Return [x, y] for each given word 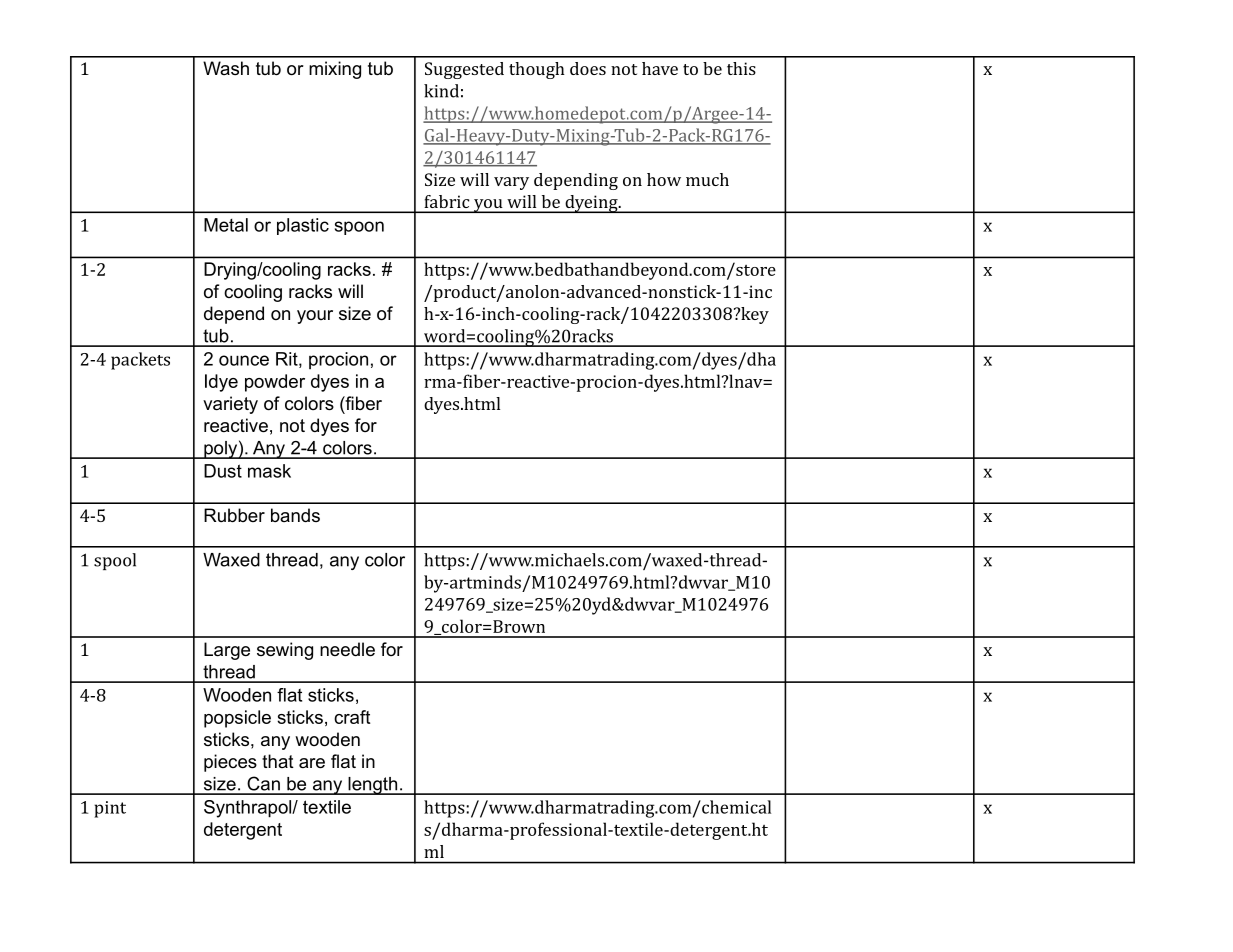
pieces [230, 763]
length [372, 786]
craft [352, 717]
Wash [226, 68]
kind [441, 91]
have [660, 68]
